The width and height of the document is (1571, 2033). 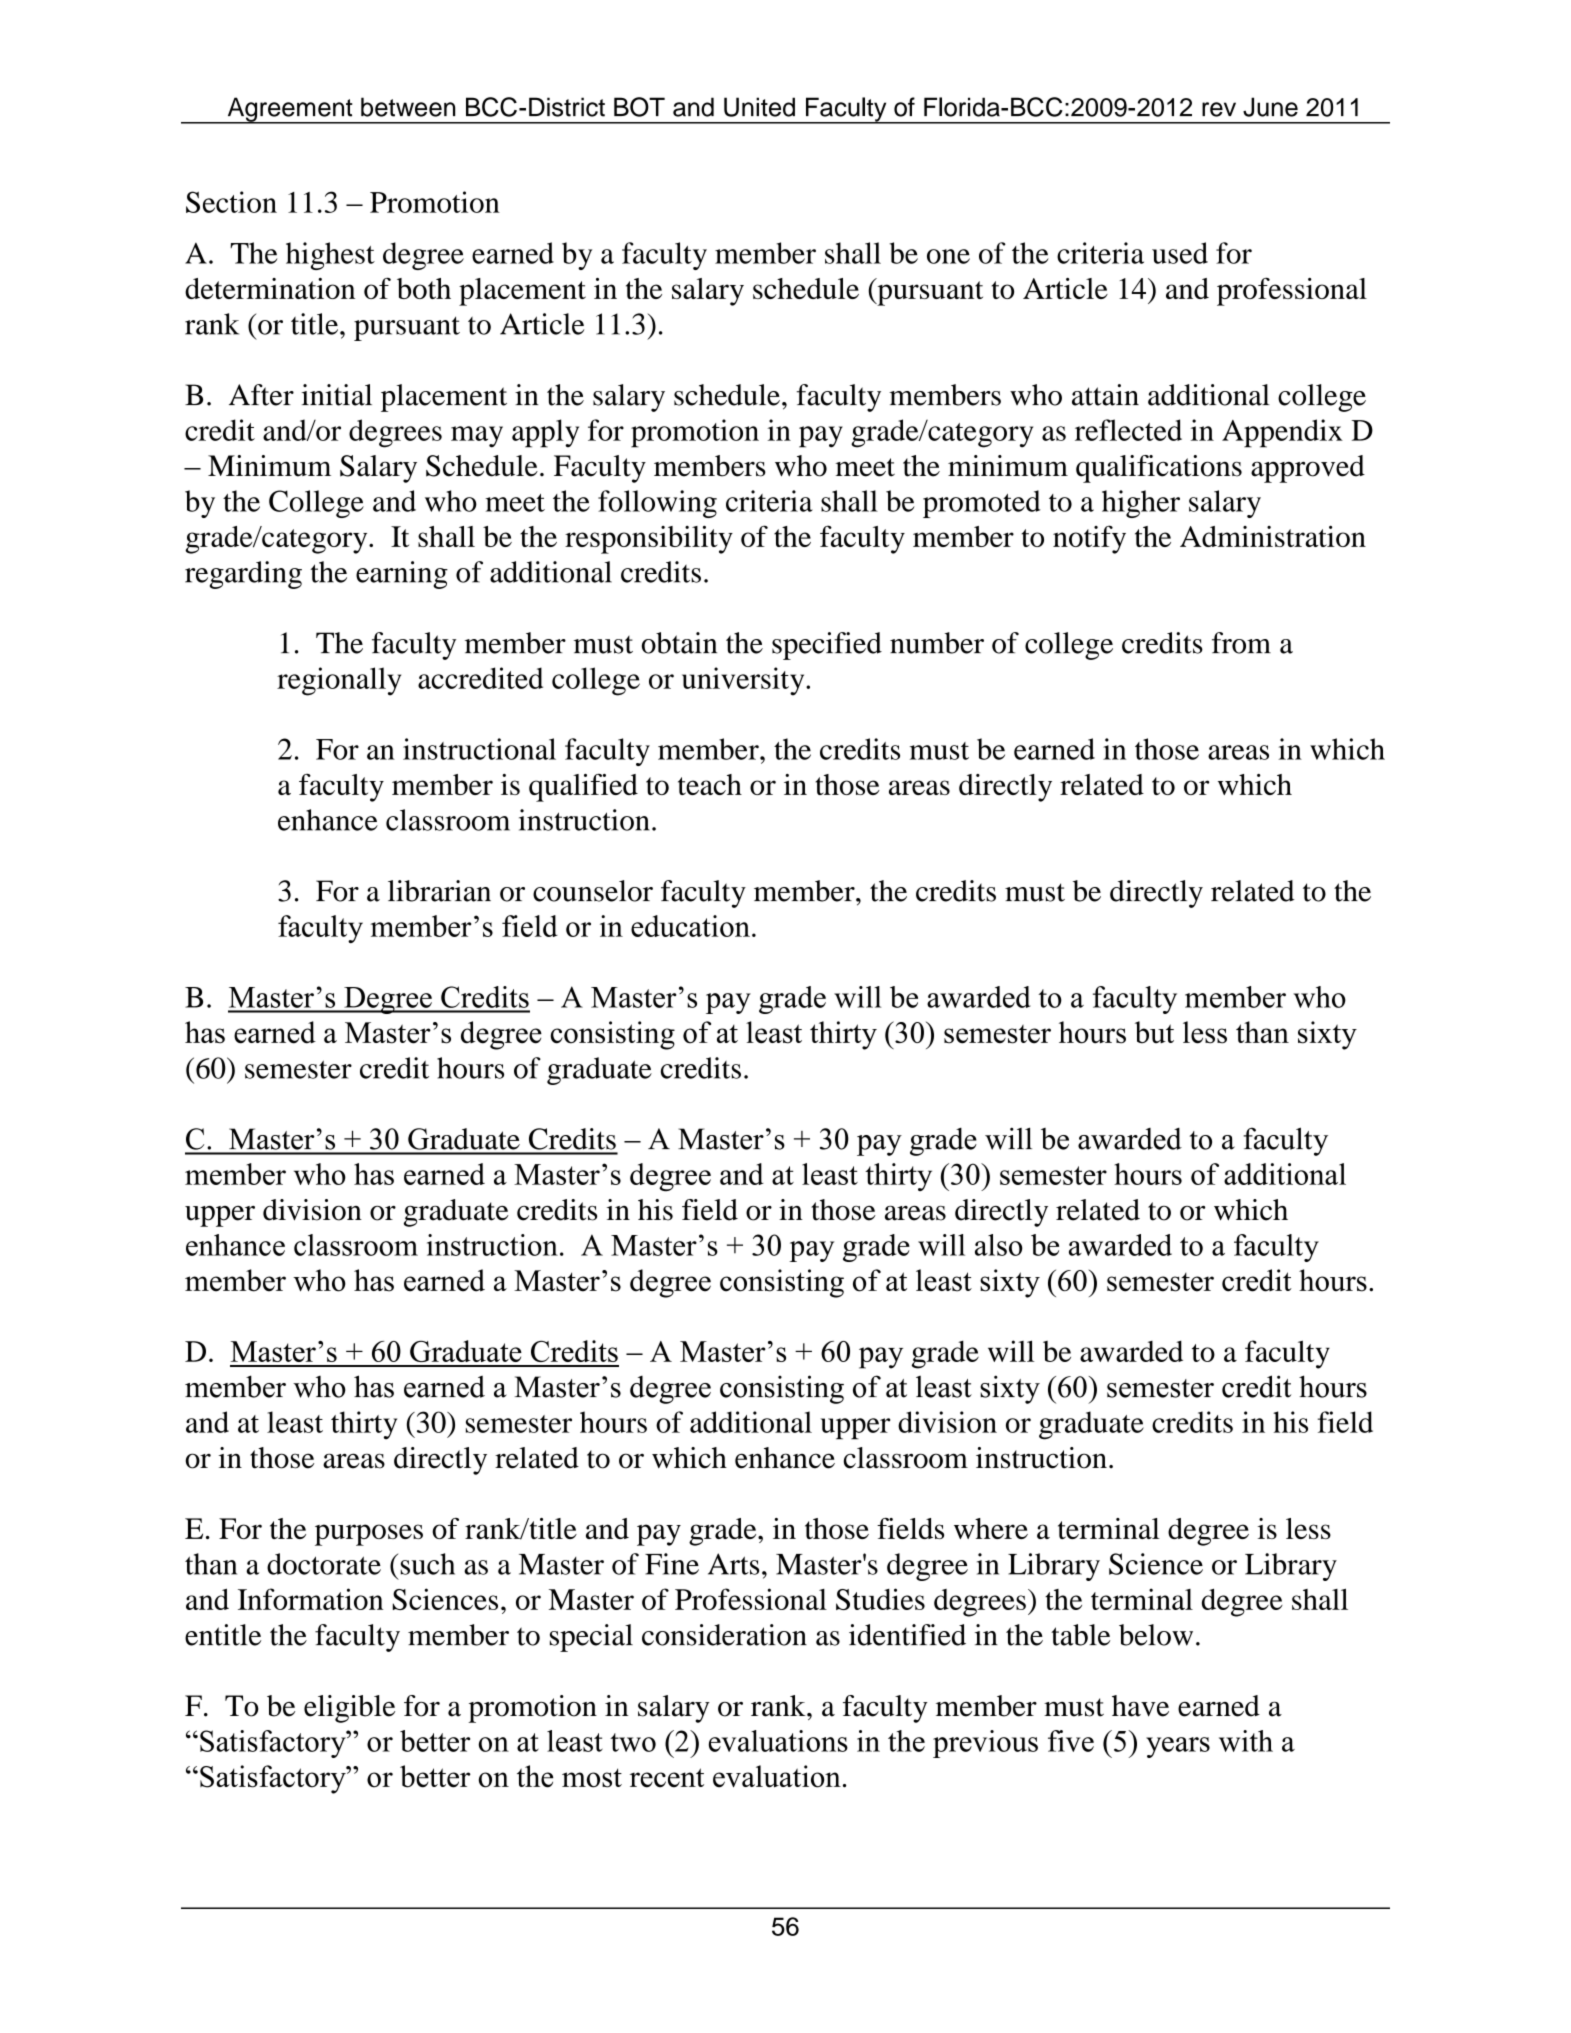 What do you see at coordinates (1154, 1032) in the document?
I see `but` at bounding box center [1154, 1032].
